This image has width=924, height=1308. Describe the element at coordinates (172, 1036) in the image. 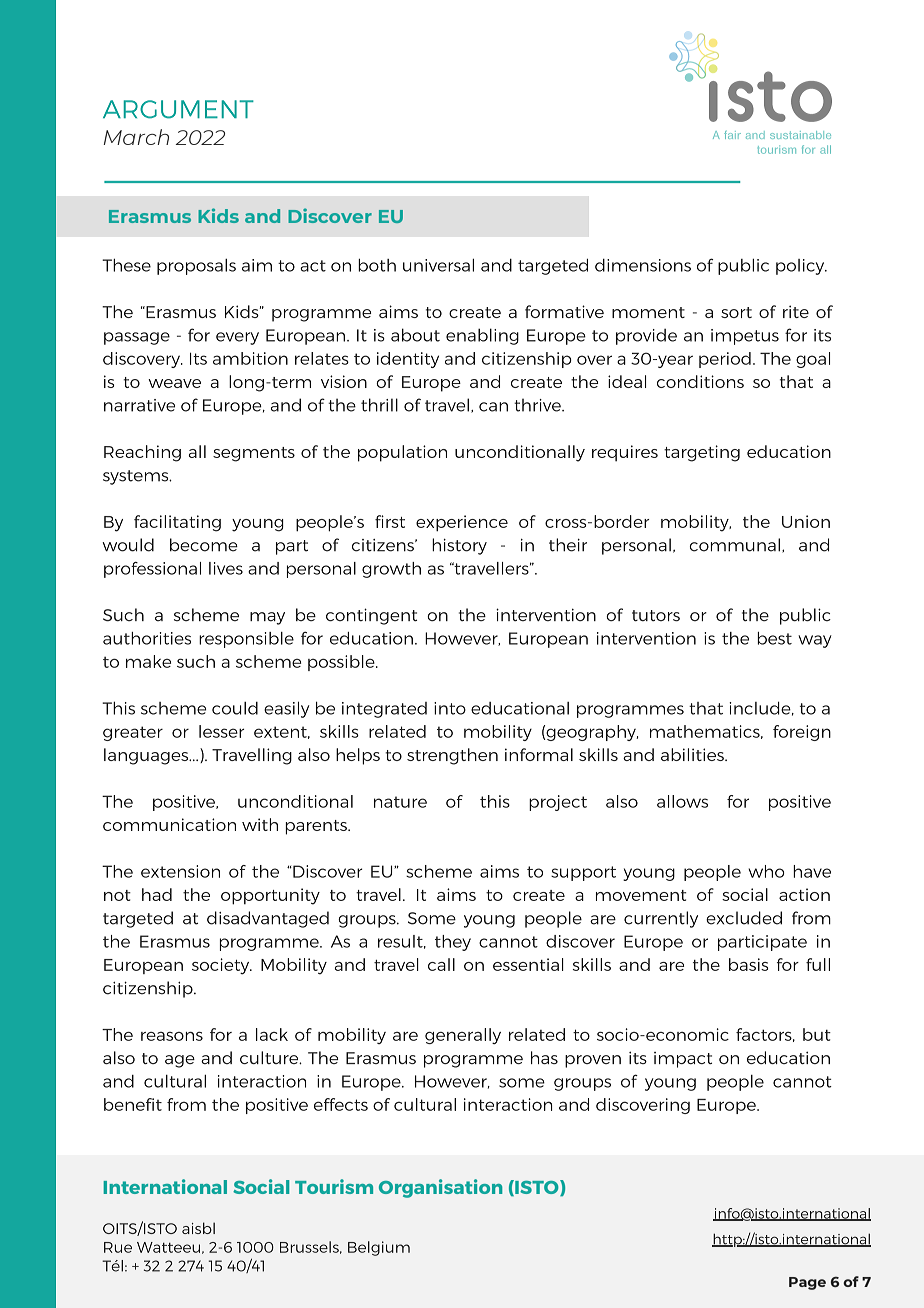

I see `reasons` at that location.
